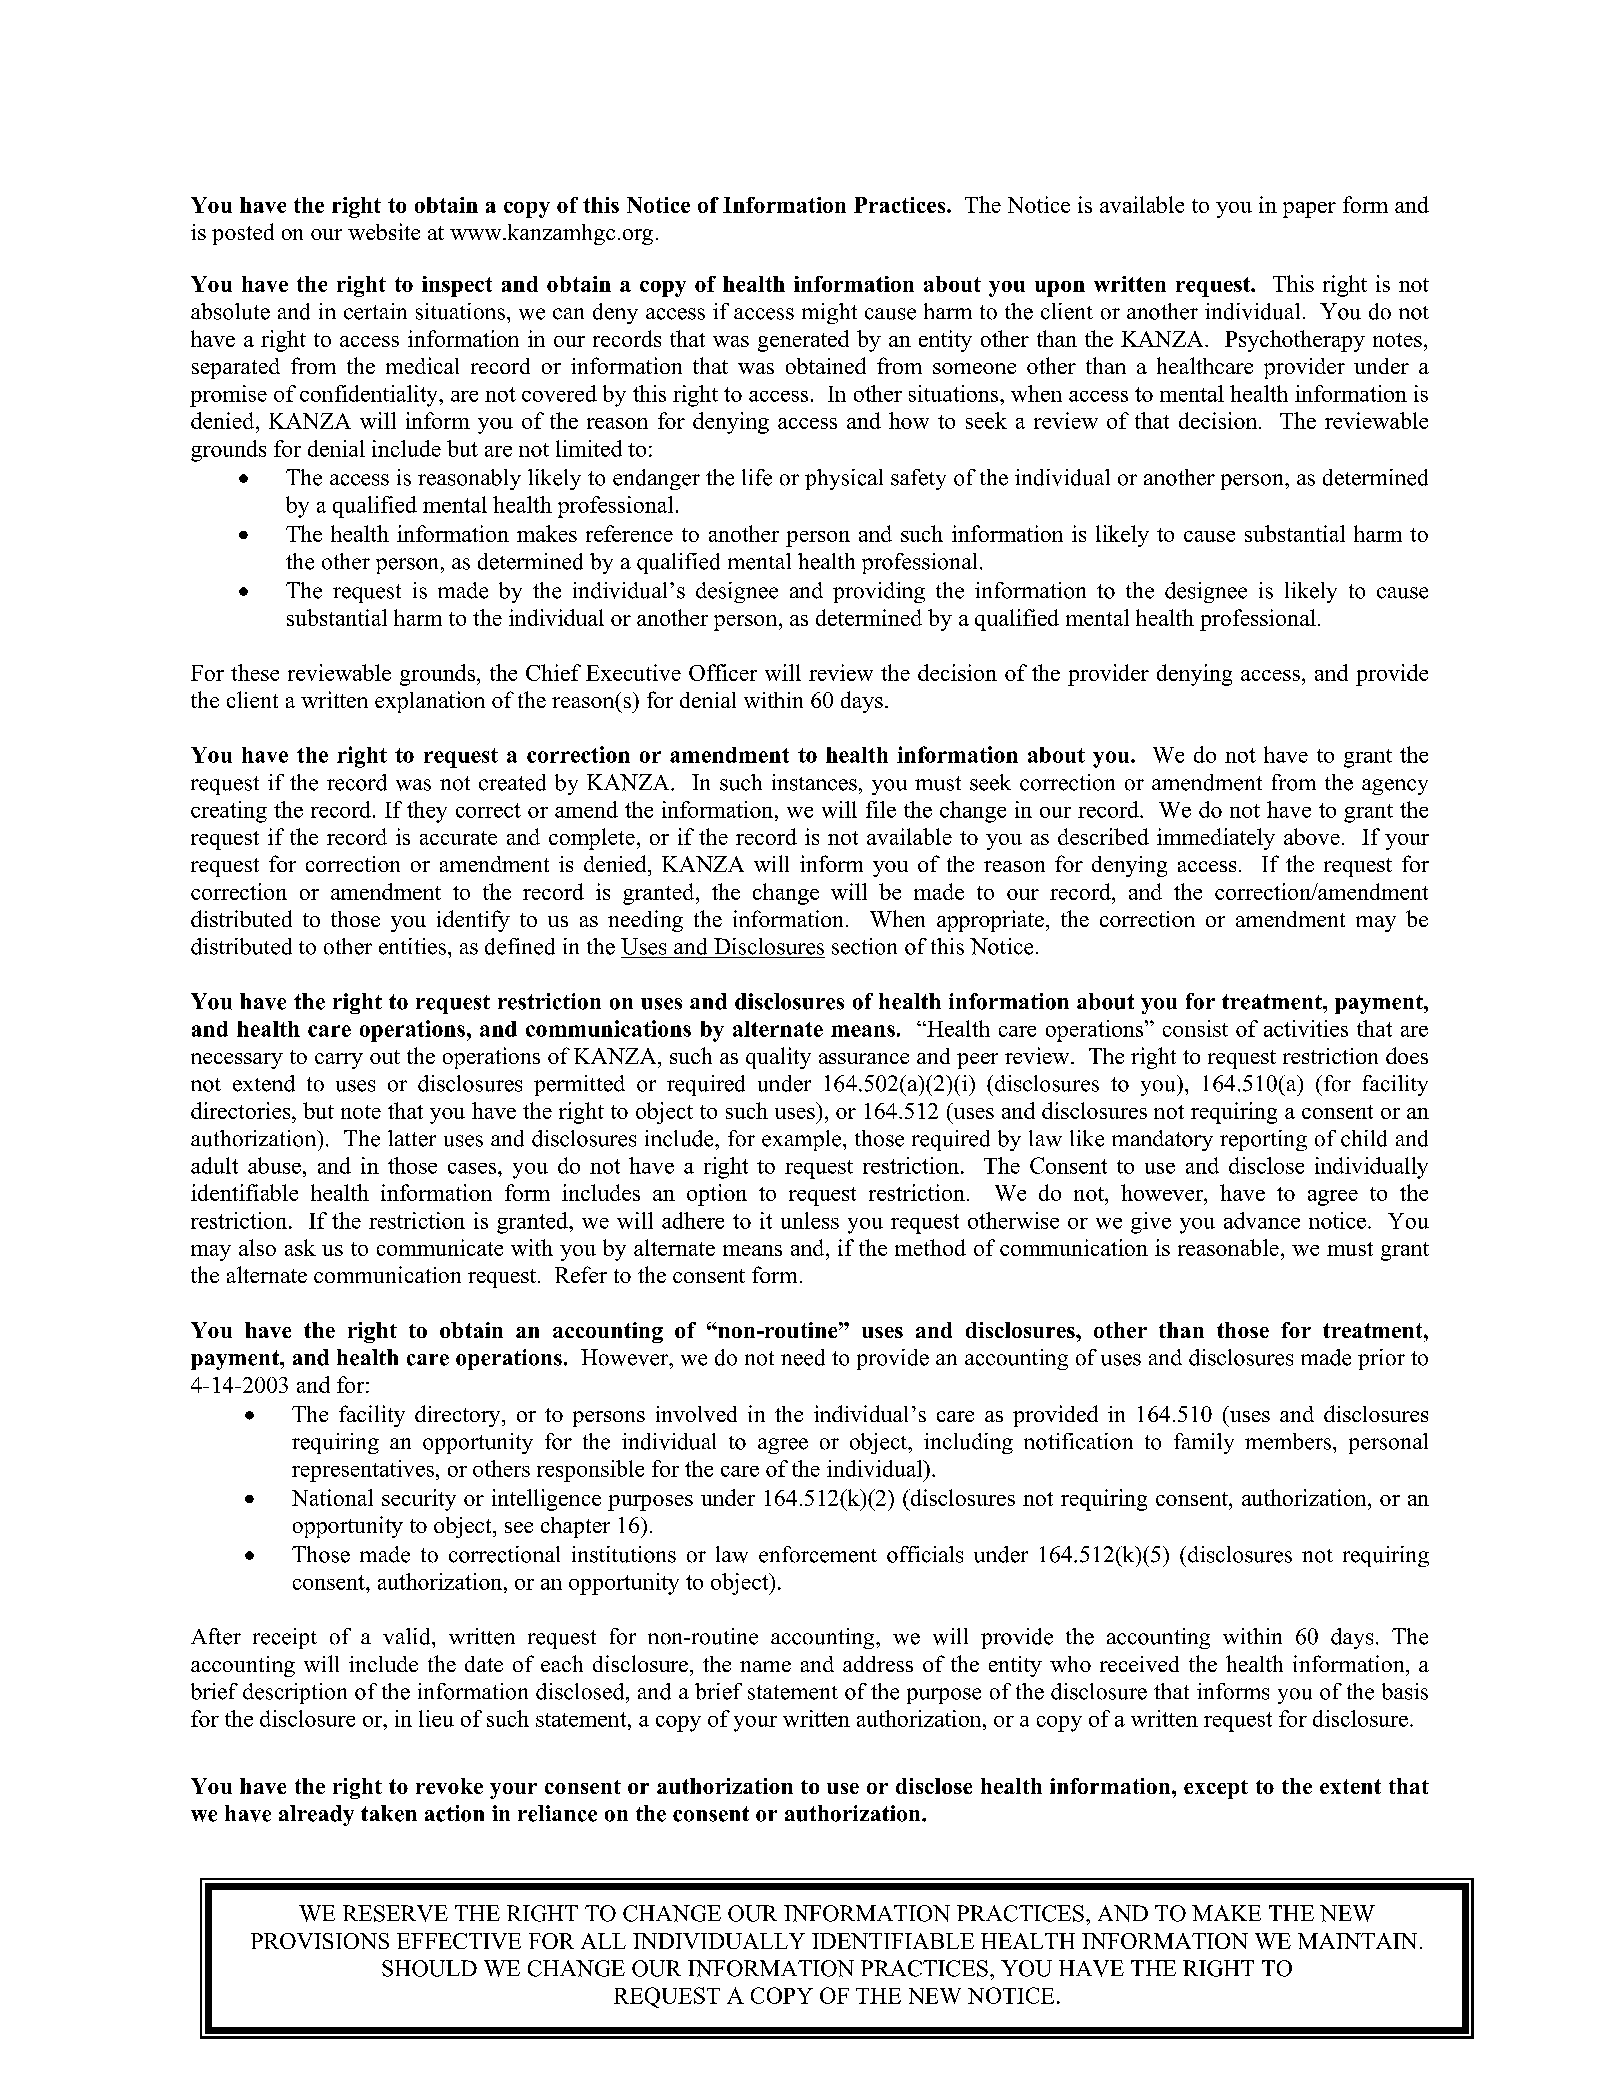  Describe the element at coordinates (1216, 839) in the screenshot. I see `immediately` at that location.
